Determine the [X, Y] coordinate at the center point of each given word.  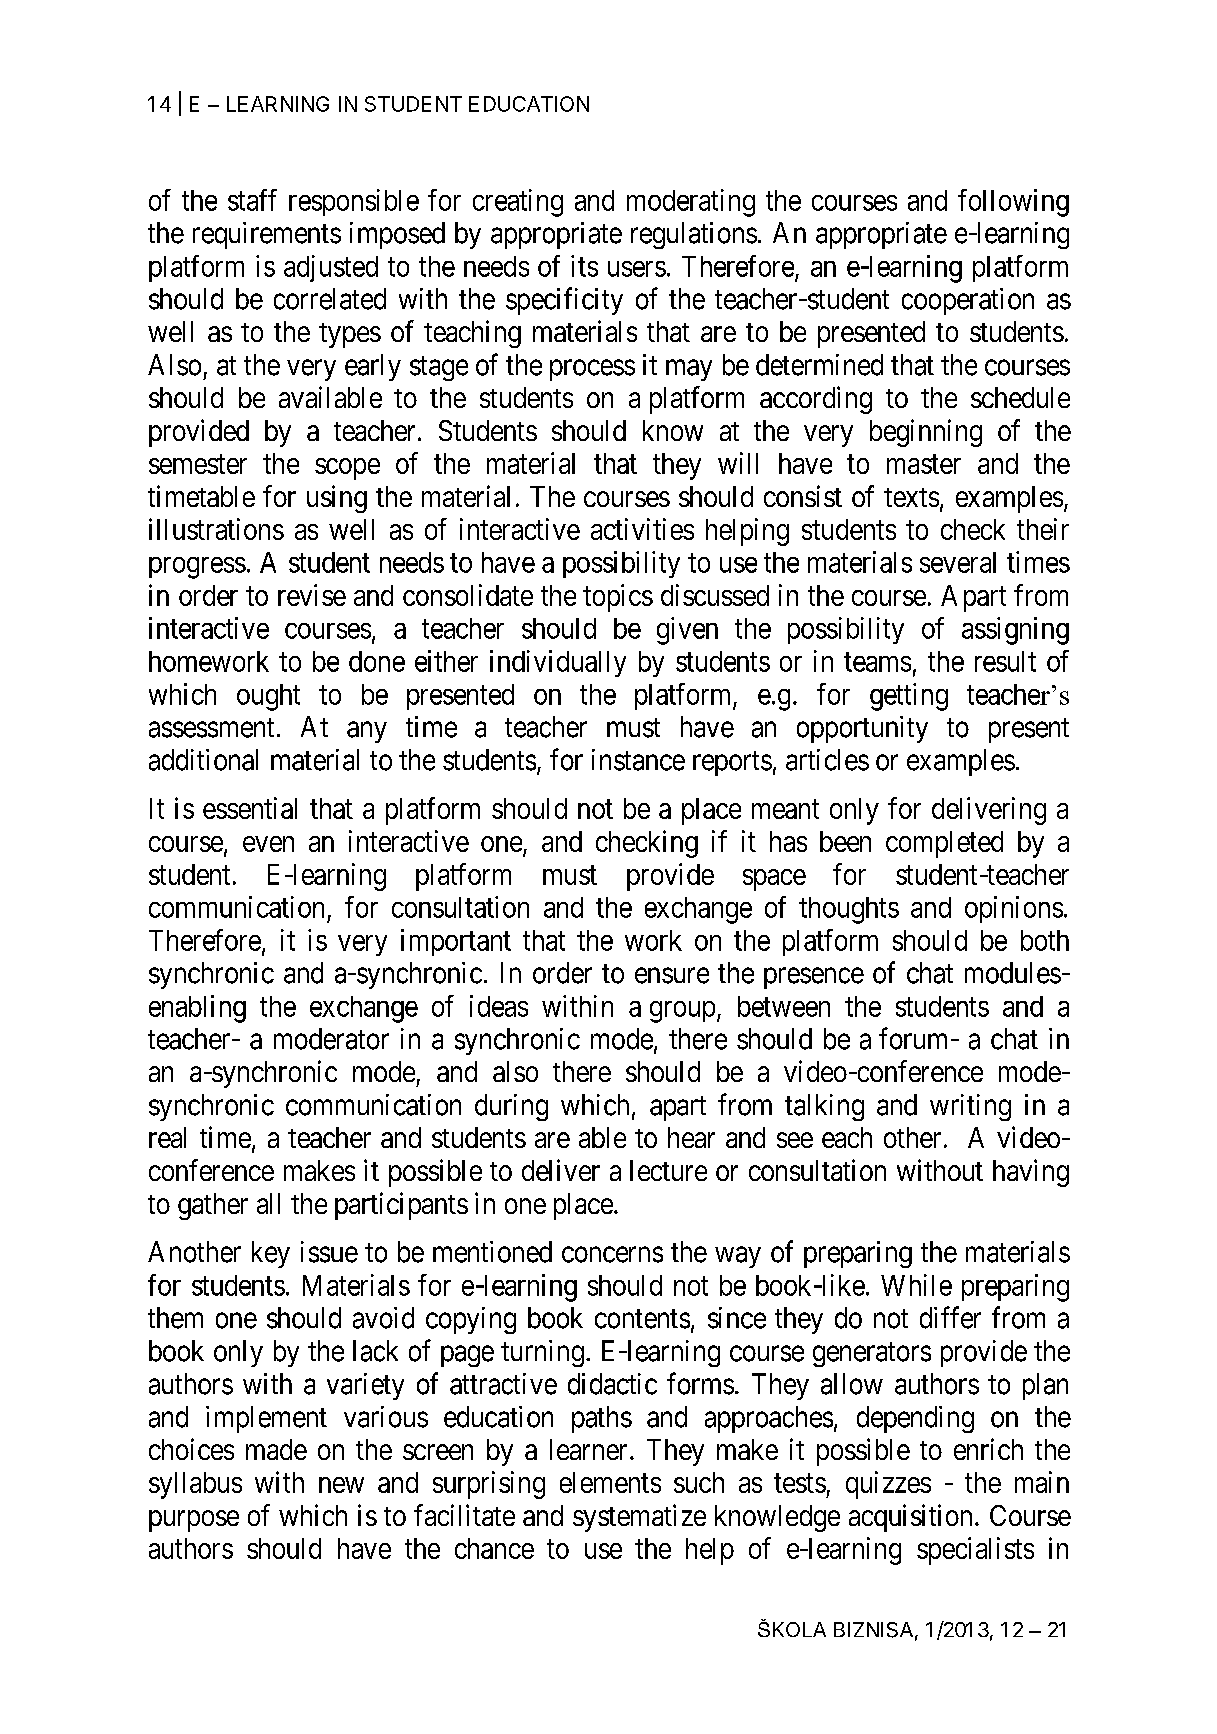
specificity [564, 301]
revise [312, 595]
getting [909, 697]
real [167, 1137]
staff [252, 200]
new [341, 1485]
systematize [639, 1518]
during [511, 1107]
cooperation [968, 301]
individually [558, 663]
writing [970, 1107]
